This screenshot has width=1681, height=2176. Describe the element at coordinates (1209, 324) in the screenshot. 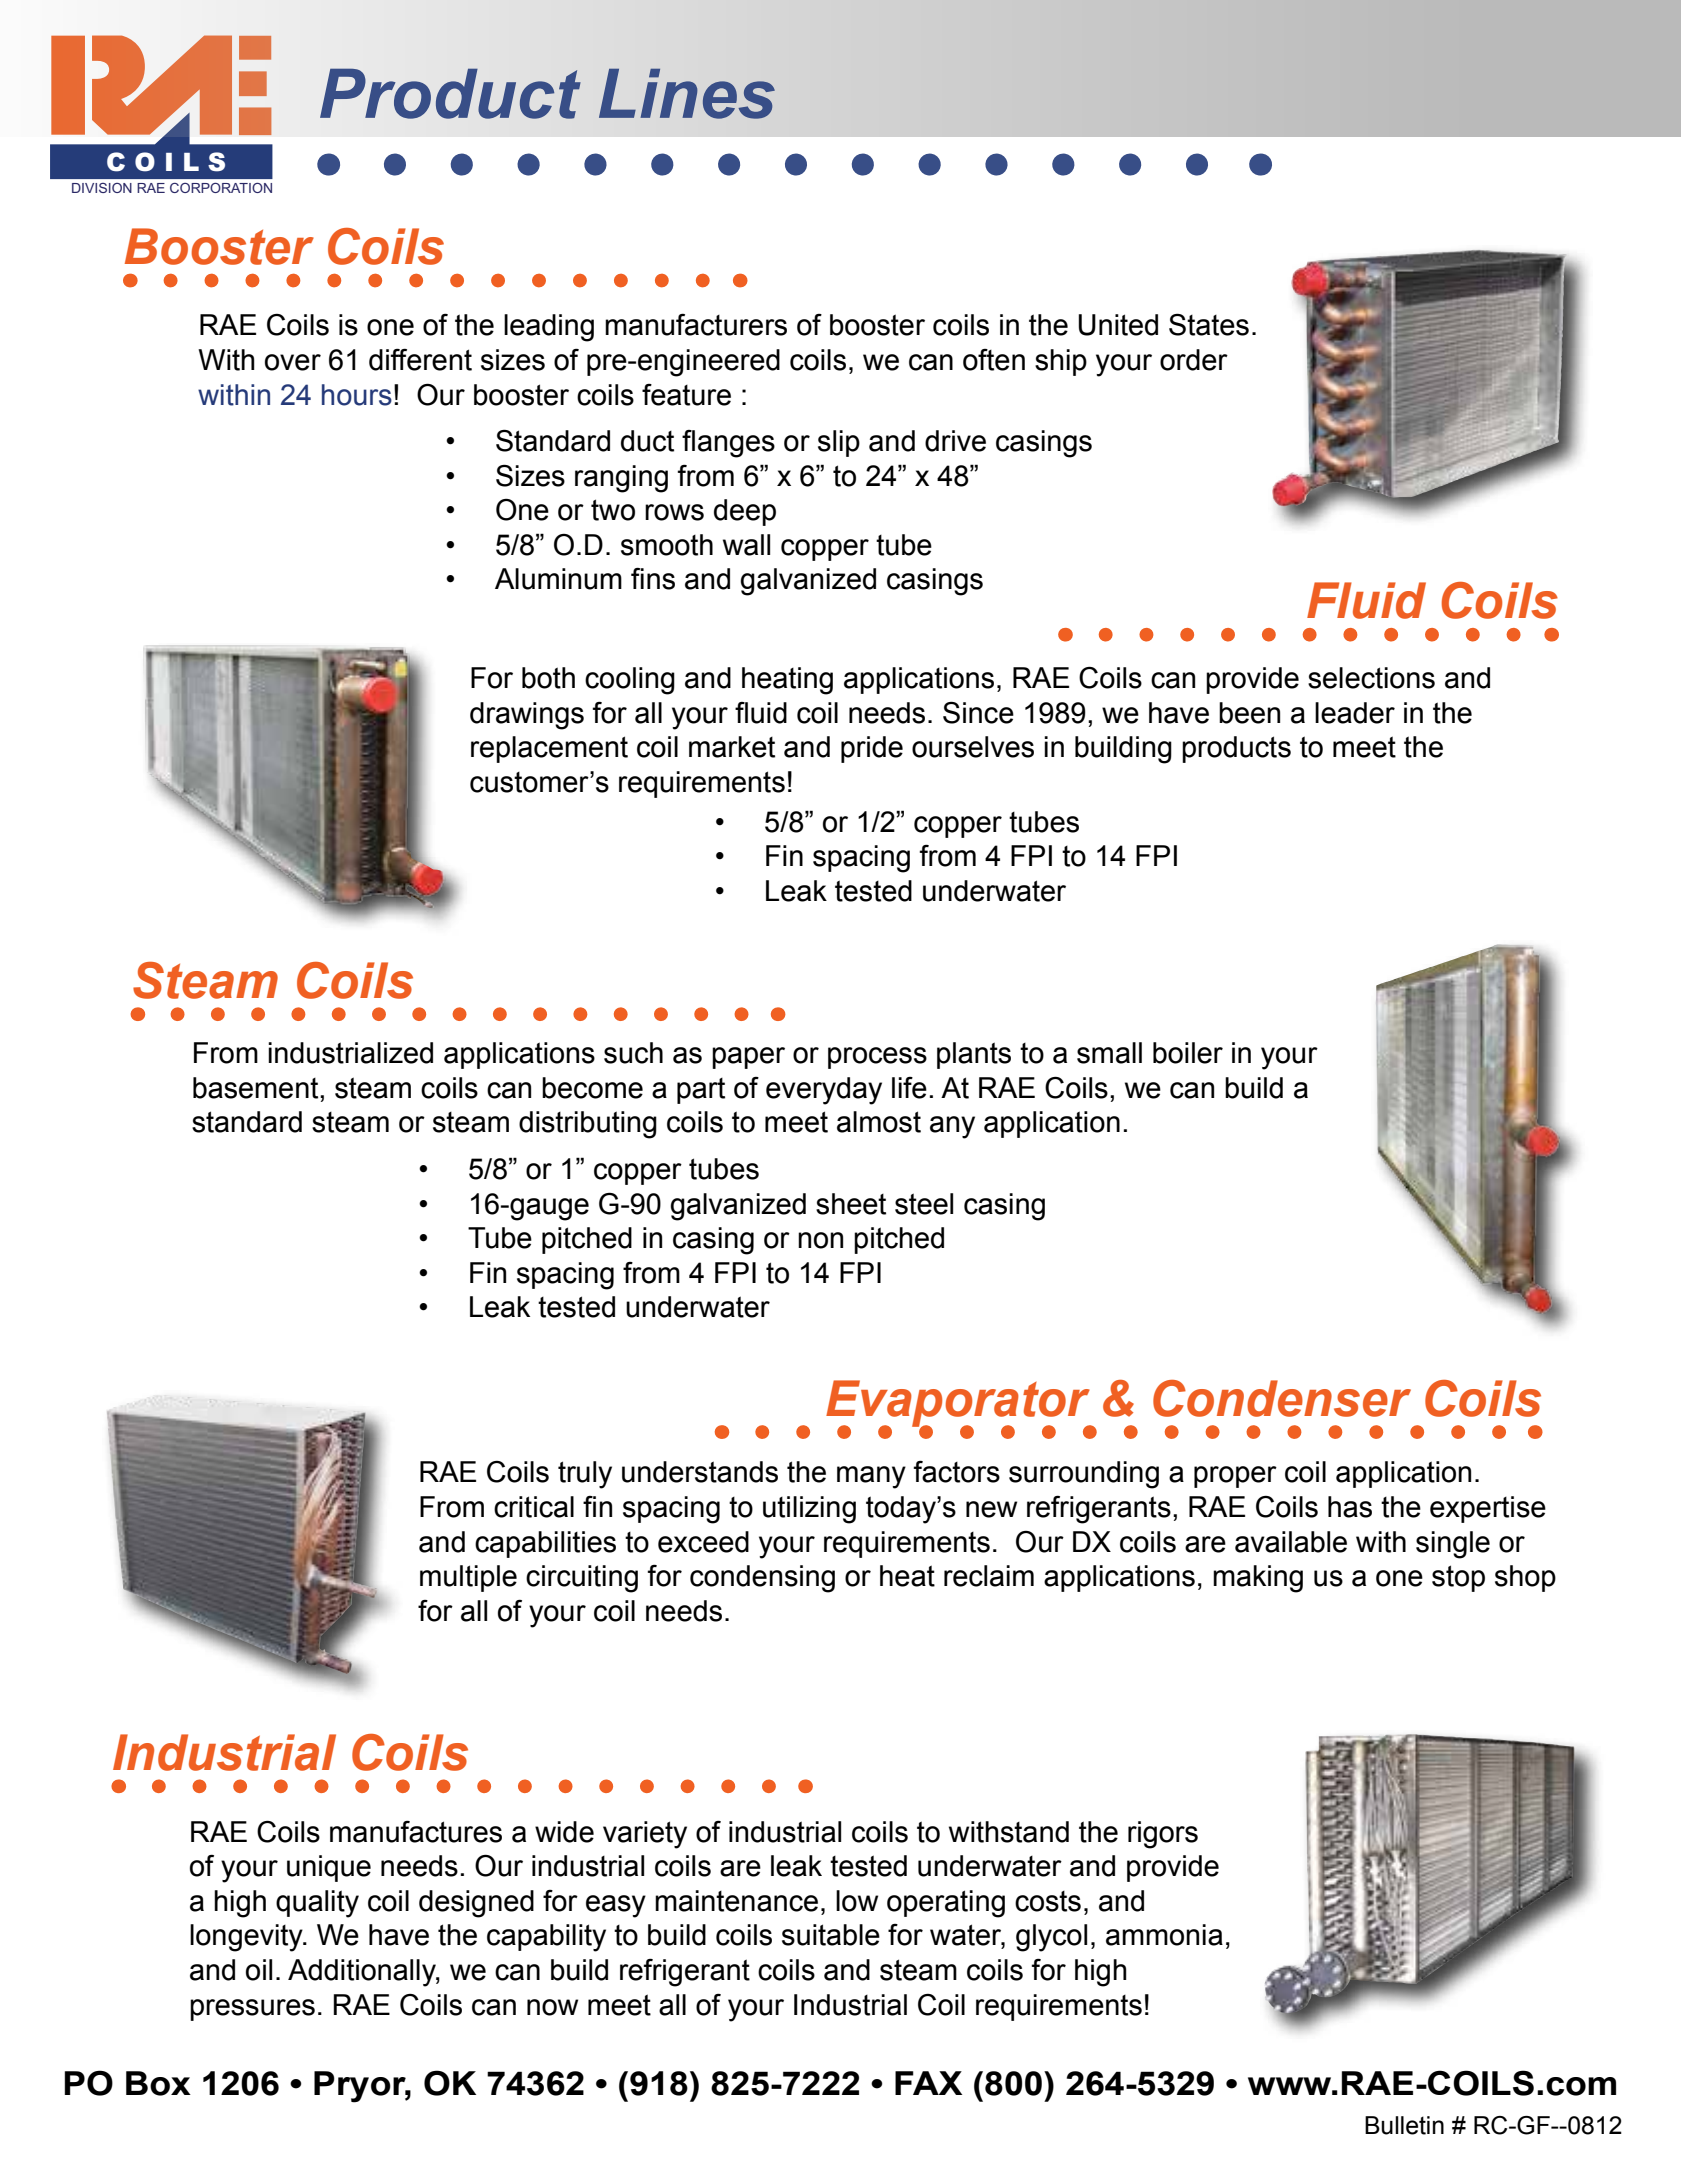

I see `States` at that location.
